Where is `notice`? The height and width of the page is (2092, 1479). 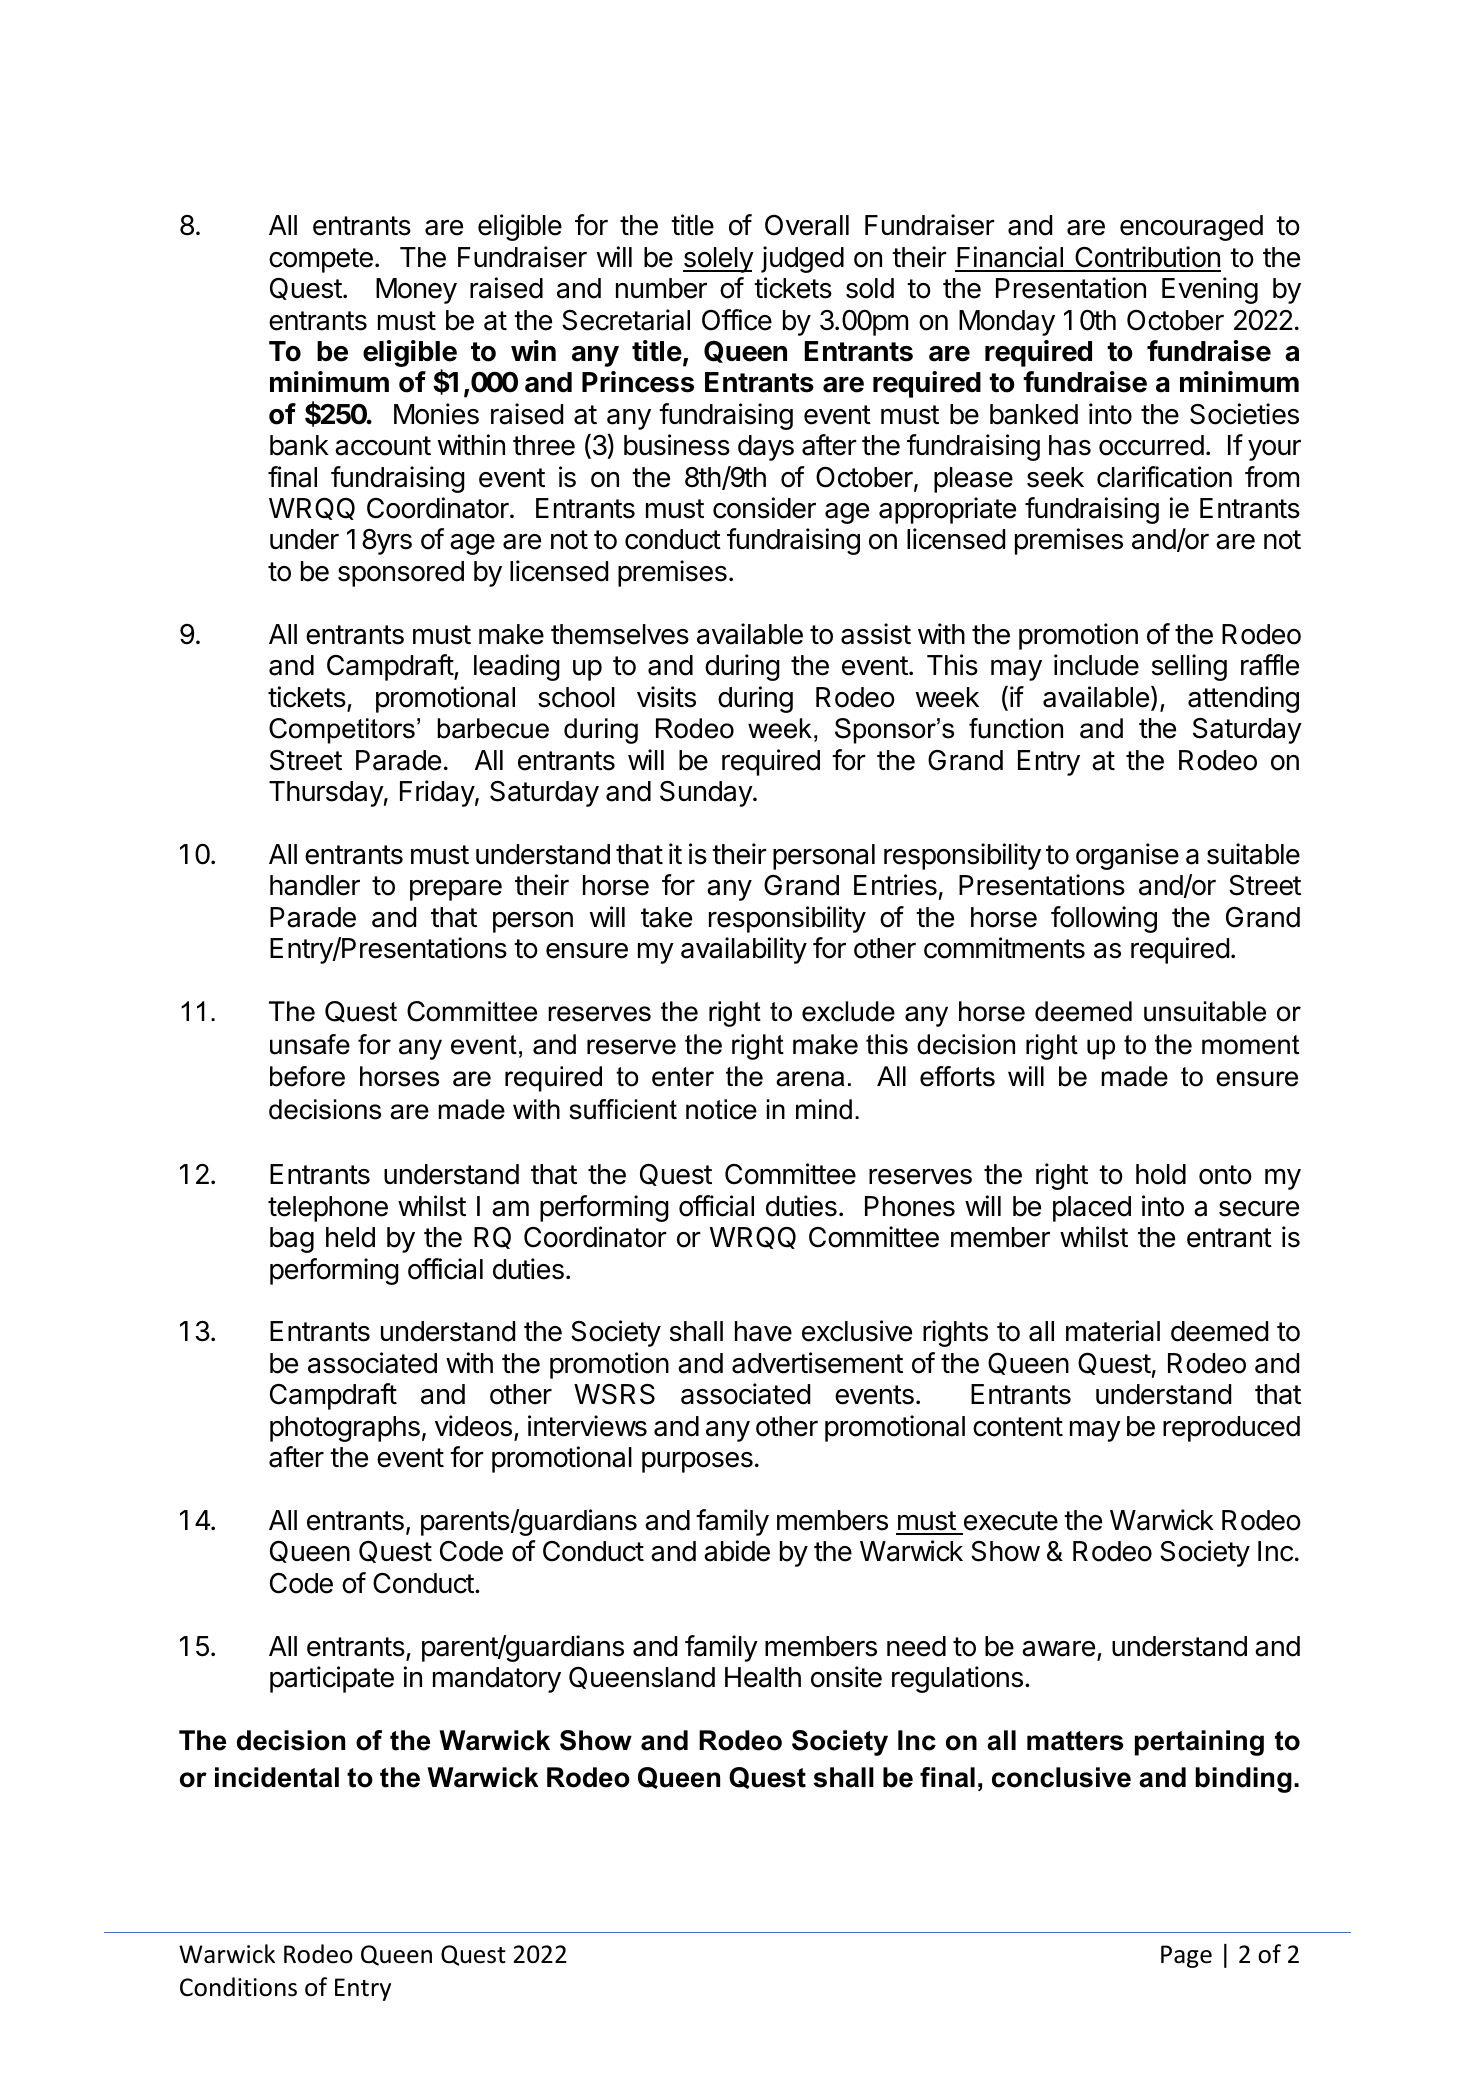
notice is located at coordinates (721, 1109).
